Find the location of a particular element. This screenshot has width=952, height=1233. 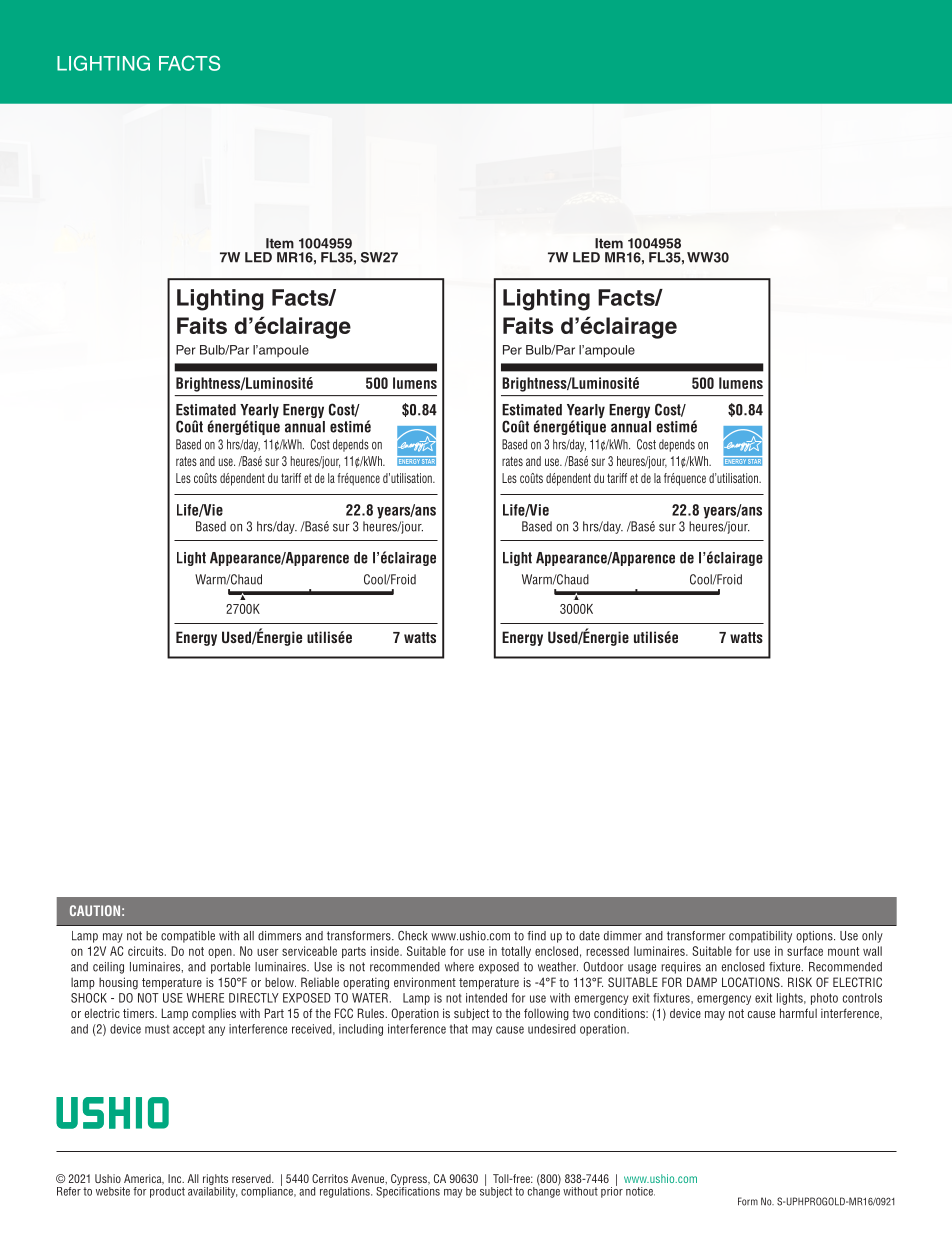

totally is located at coordinates (516, 952).
